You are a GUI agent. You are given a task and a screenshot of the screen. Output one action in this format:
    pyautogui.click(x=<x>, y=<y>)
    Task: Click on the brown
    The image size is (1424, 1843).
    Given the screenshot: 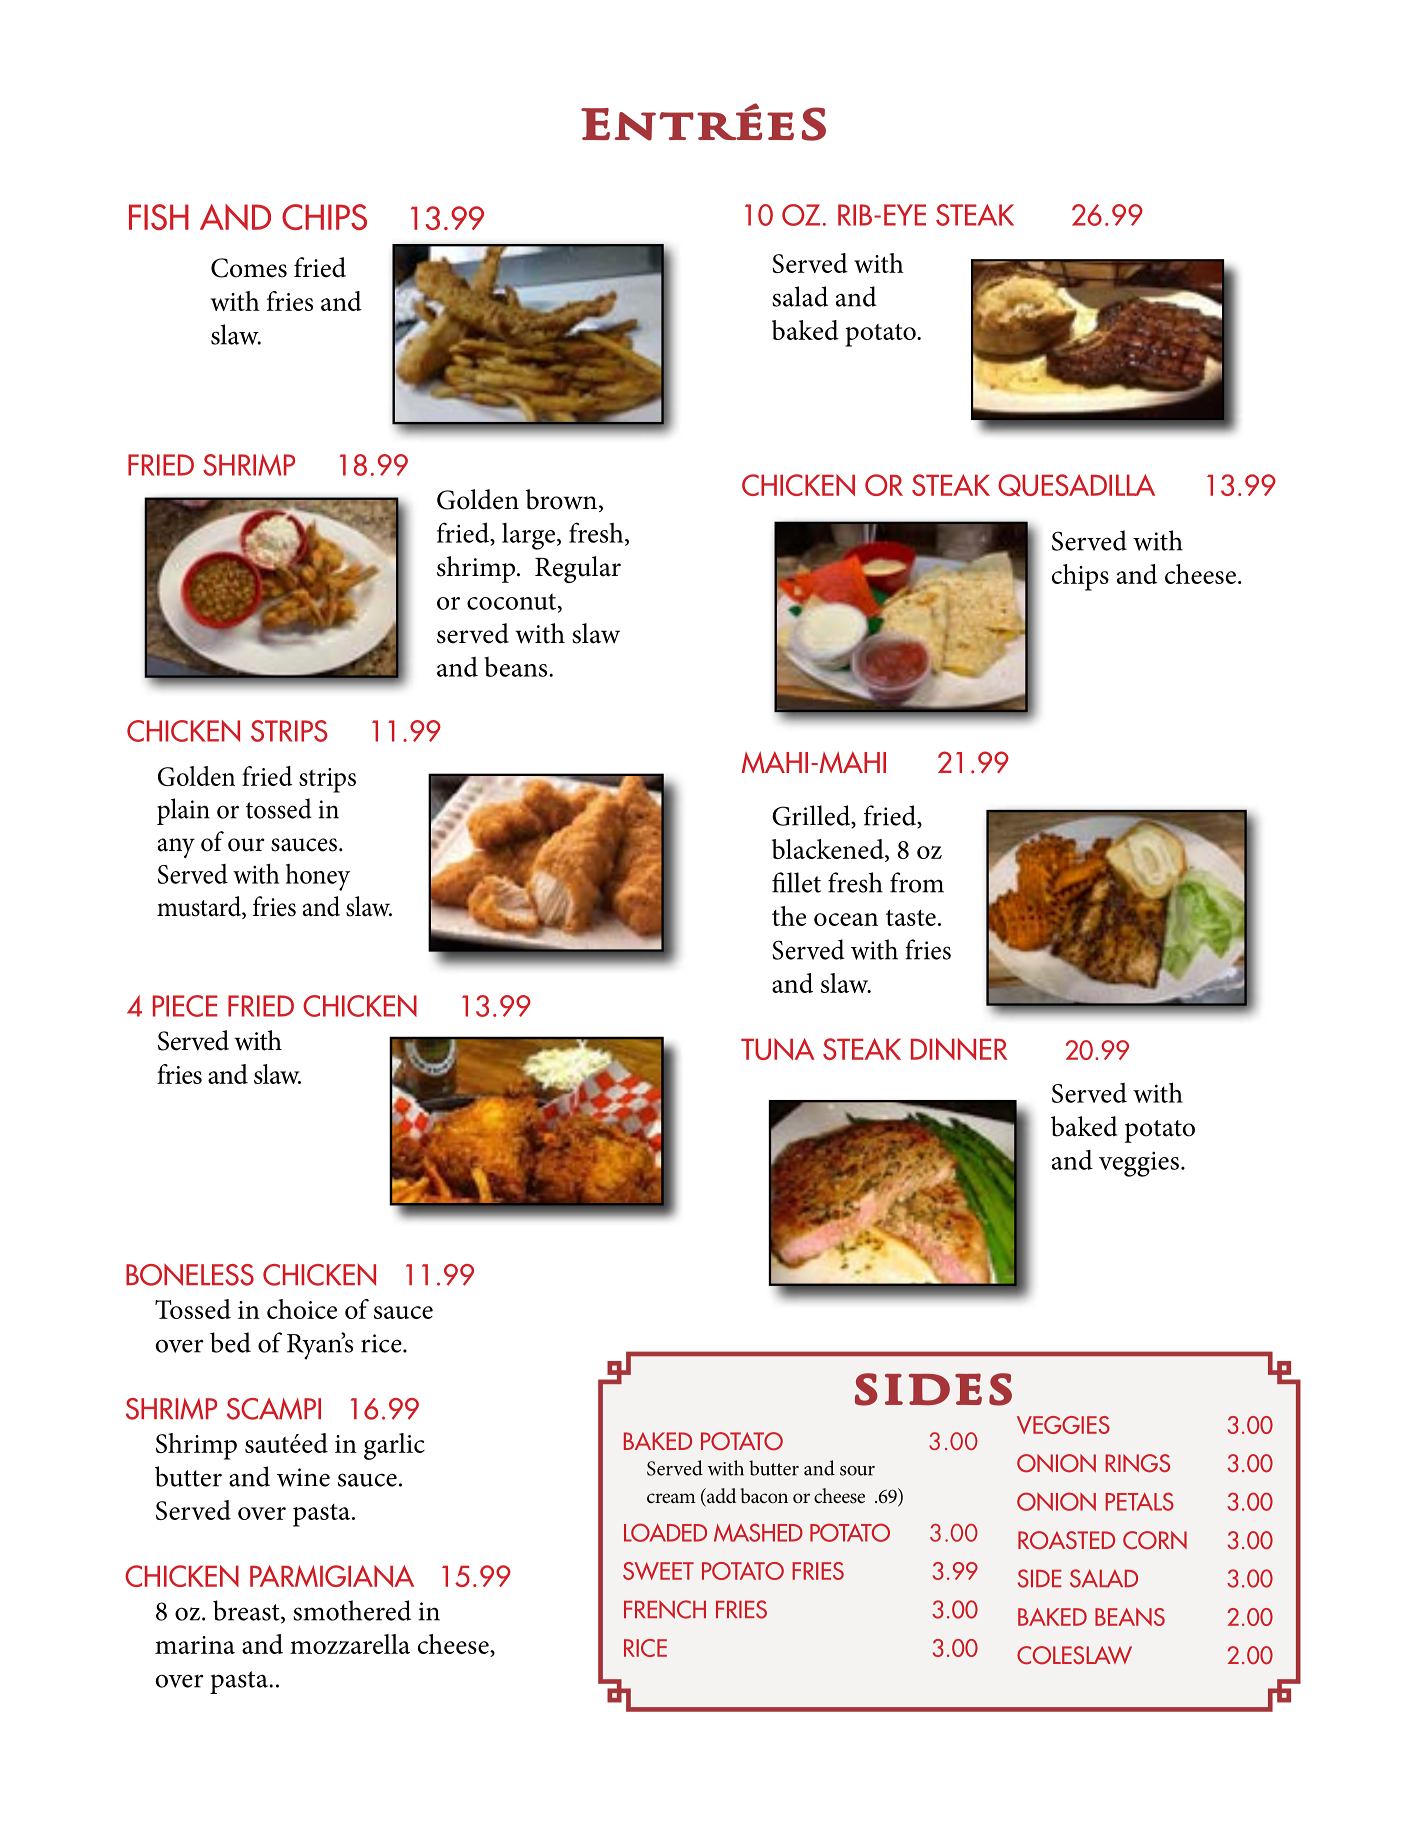 What is the action you would take?
    pyautogui.click(x=561, y=499)
